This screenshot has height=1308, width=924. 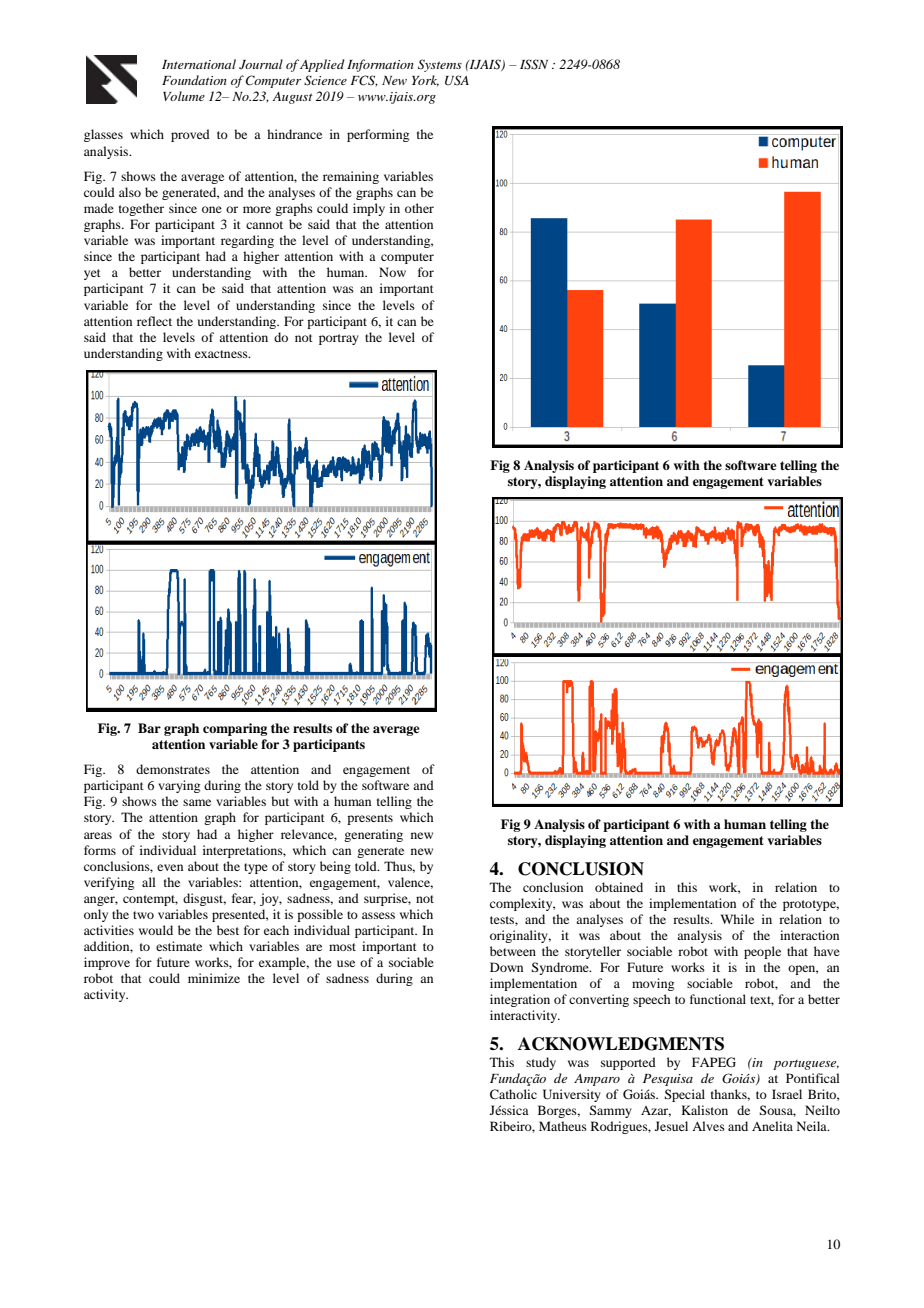 I want to click on demonstrates, so click(x=173, y=769).
